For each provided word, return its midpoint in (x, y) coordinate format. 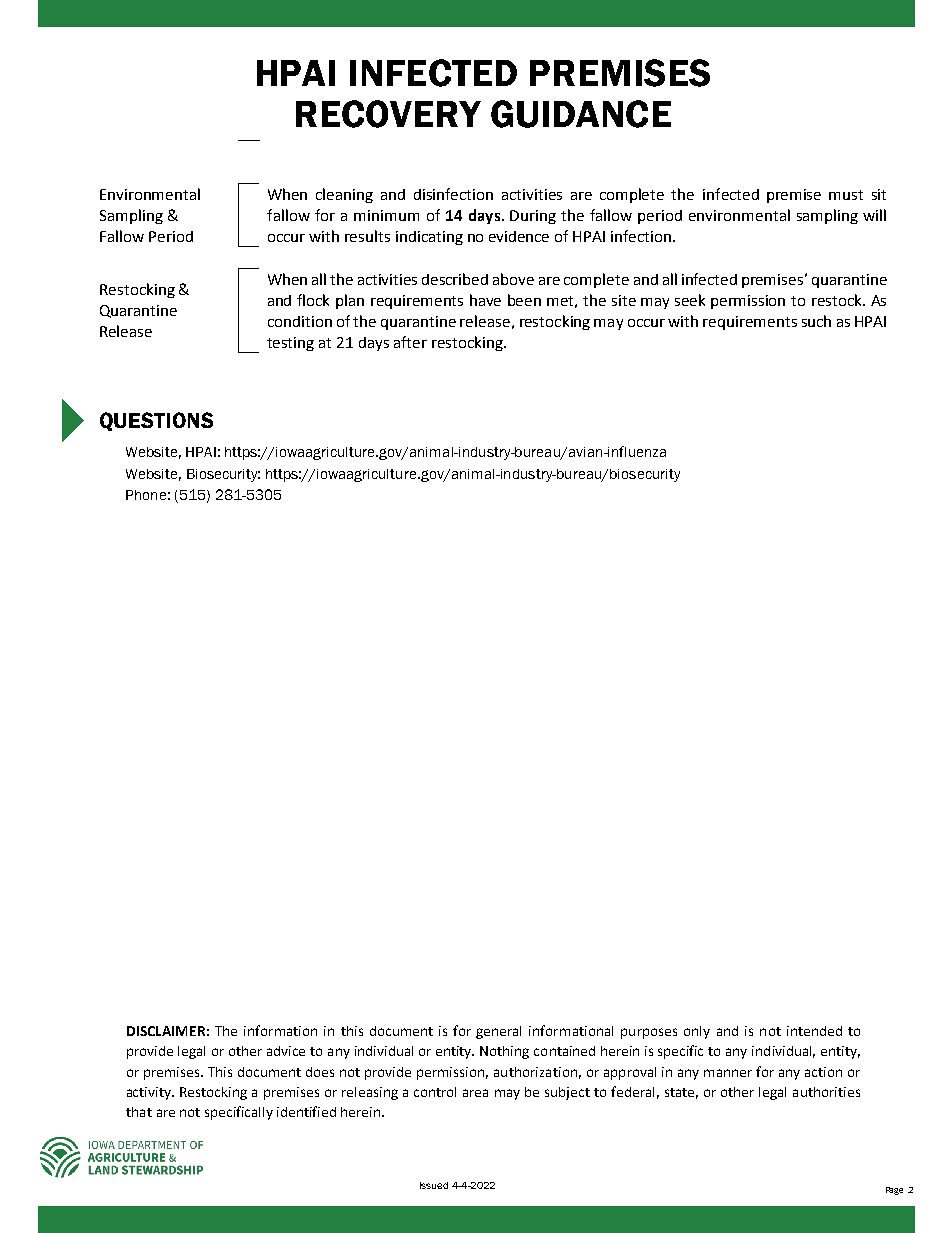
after (410, 342)
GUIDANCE (581, 114)
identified (306, 1111)
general (498, 1032)
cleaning (344, 195)
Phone (146, 495)
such (816, 321)
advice (286, 1051)
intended (814, 1031)
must (846, 195)
